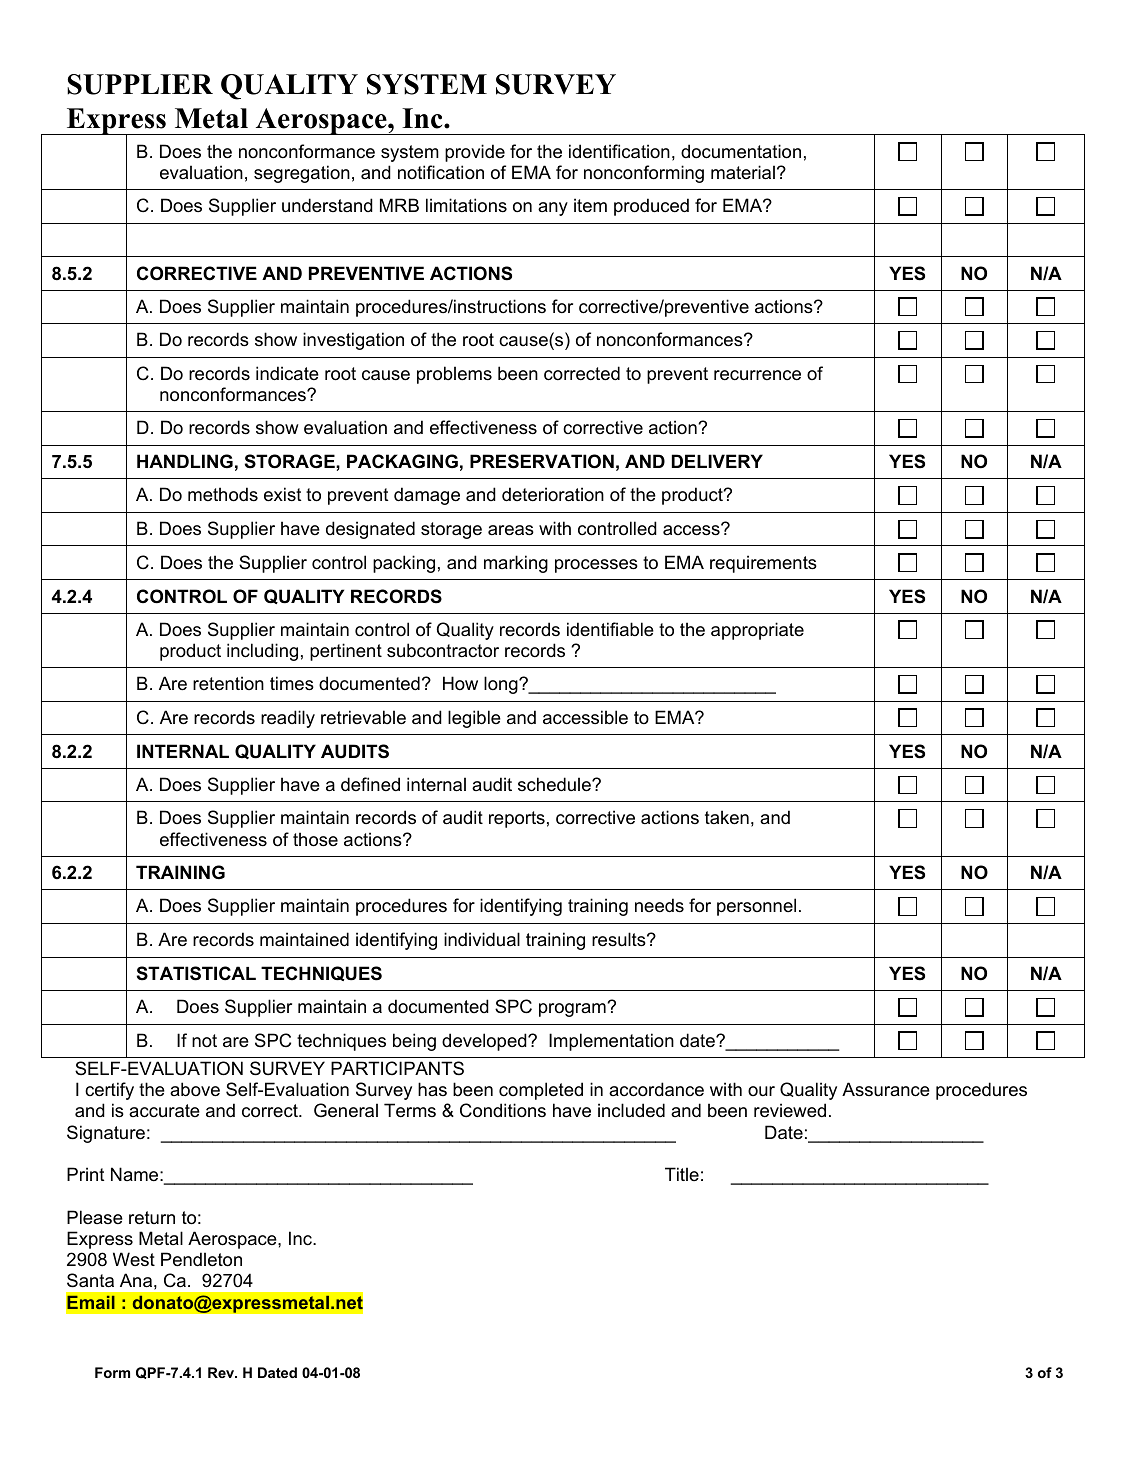  What do you see at coordinates (466, 205) in the image?
I see `limitations` at bounding box center [466, 205].
